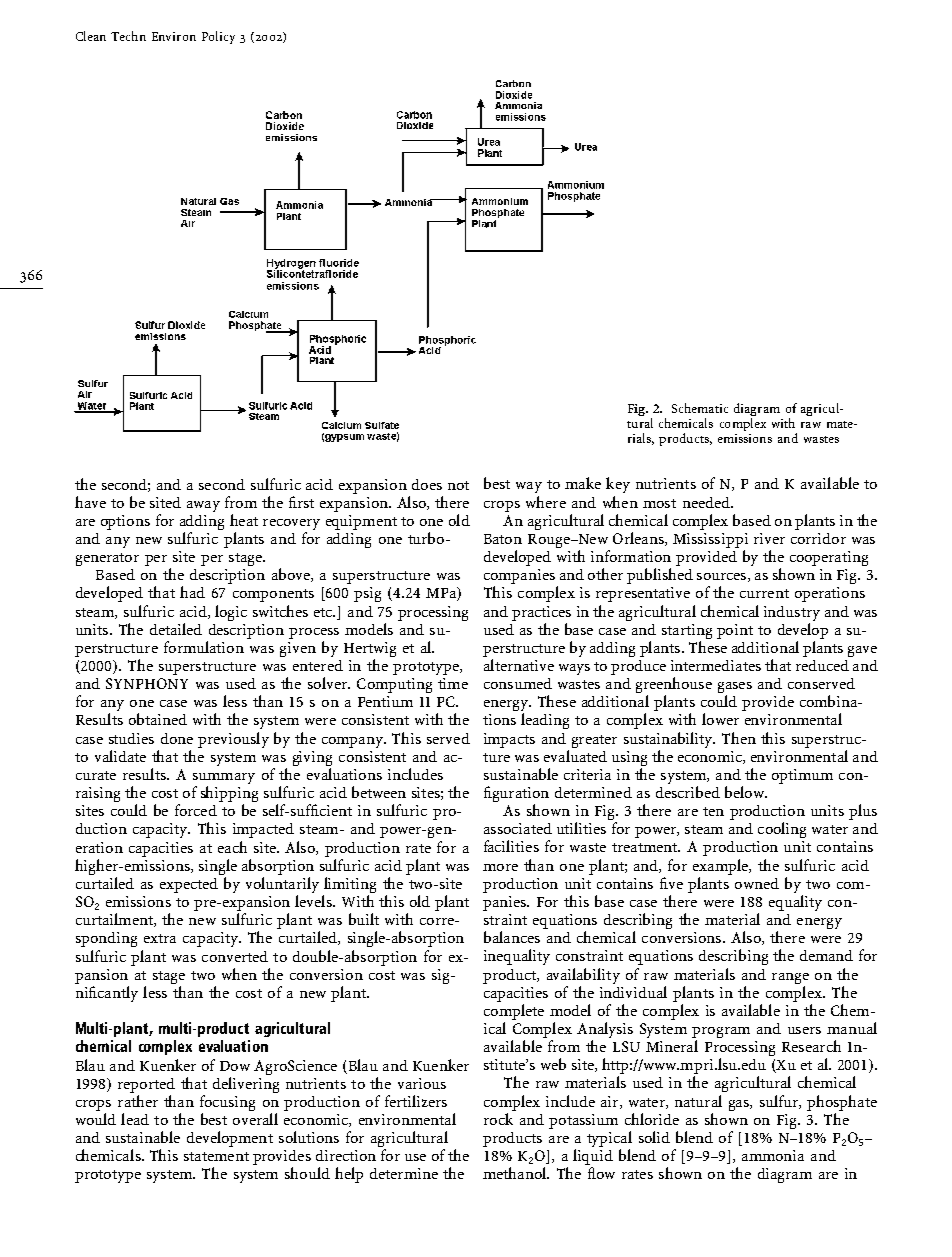 This screenshot has width=952, height=1257. I want to click on does, so click(427, 484).
